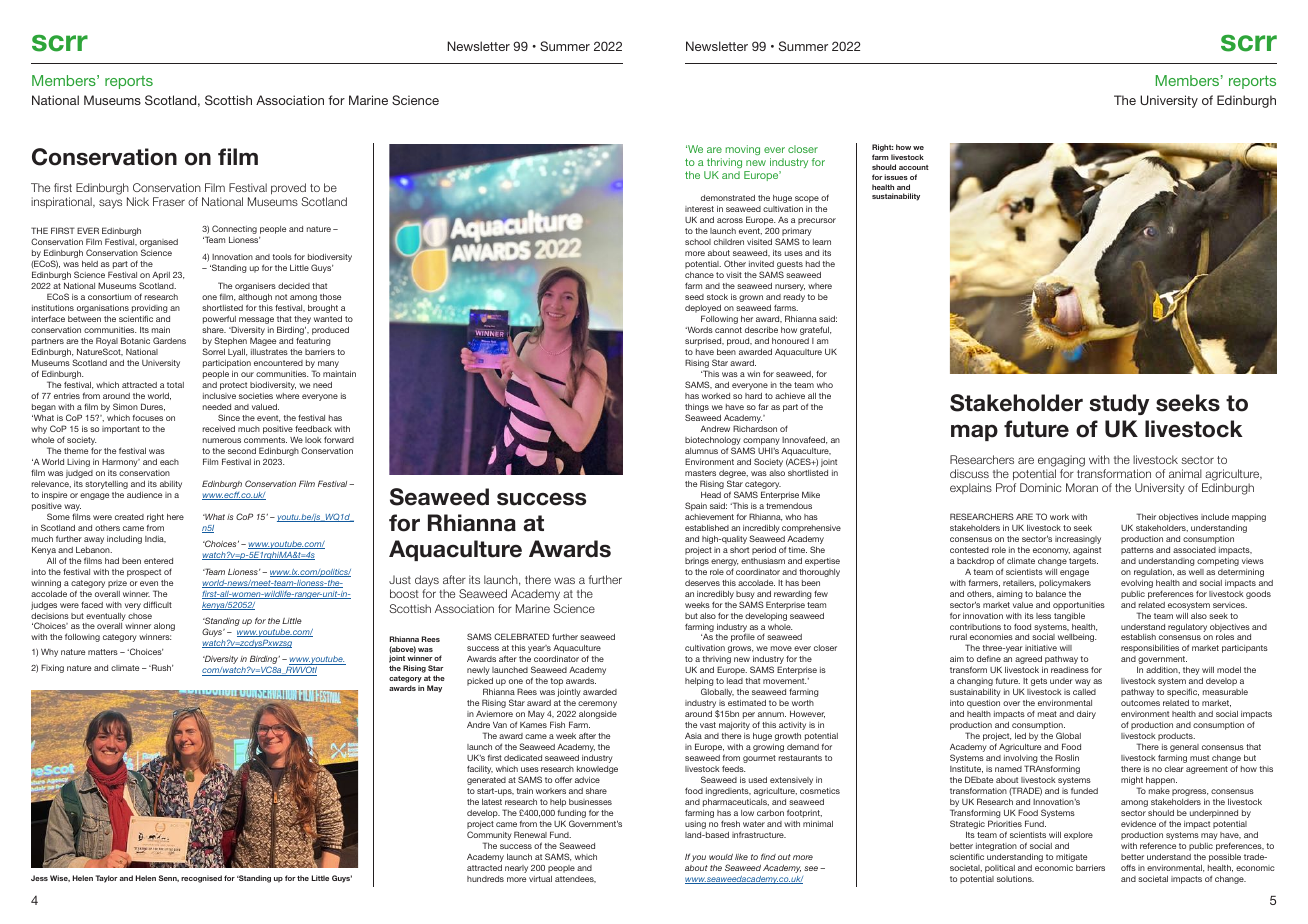 Image resolution: width=1308 pixels, height=924 pixels. What do you see at coordinates (695, 825) in the screenshot?
I see `using` at bounding box center [695, 825].
